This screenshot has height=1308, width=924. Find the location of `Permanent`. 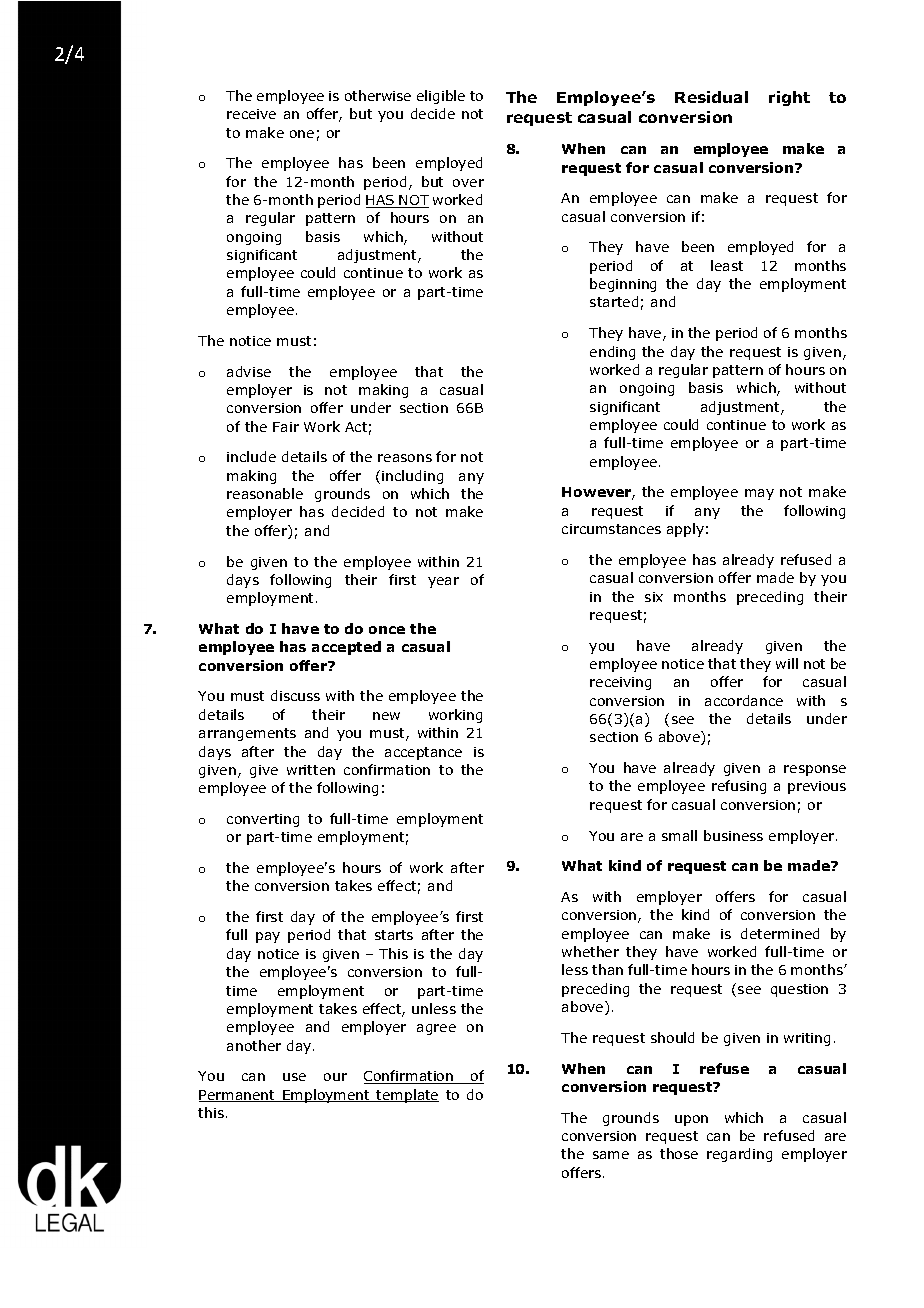

Permanent is located at coordinates (238, 1096).
